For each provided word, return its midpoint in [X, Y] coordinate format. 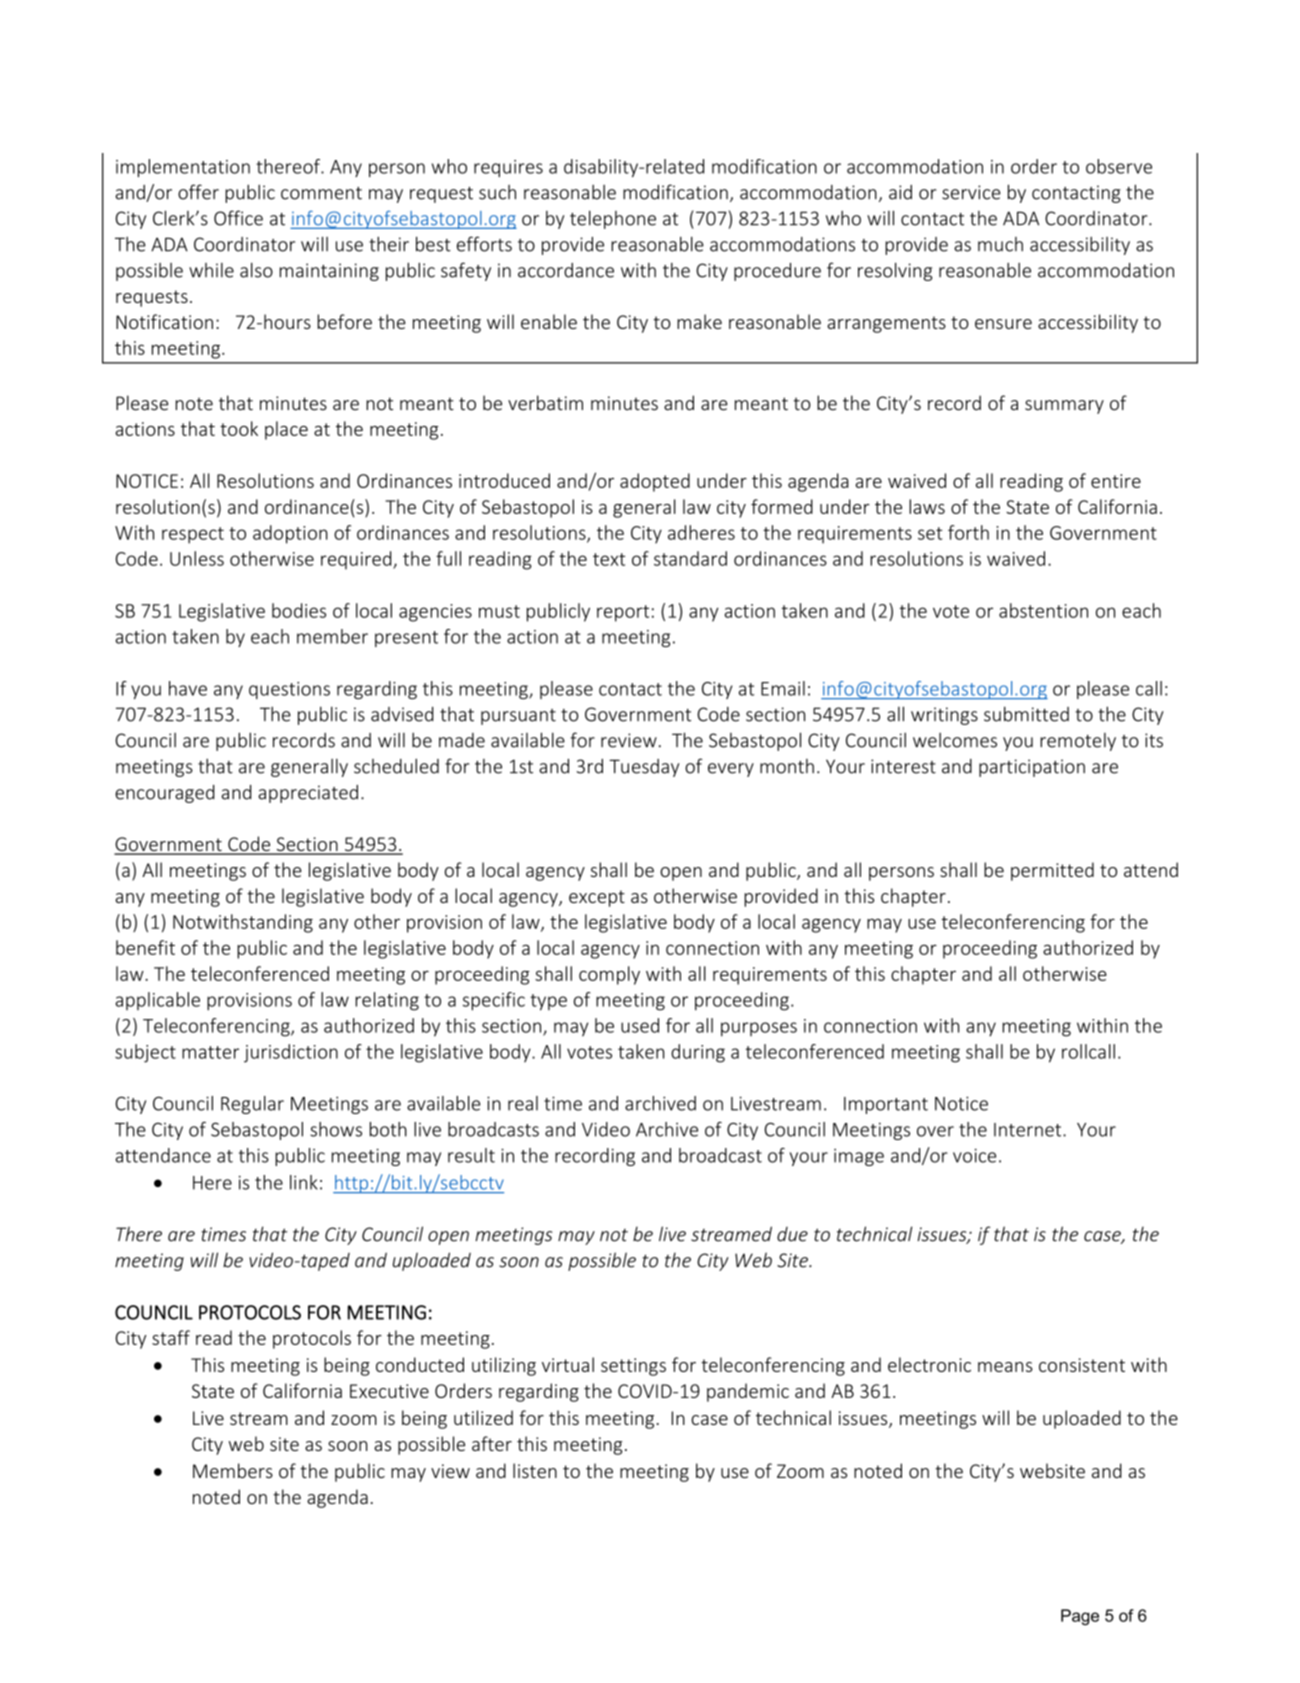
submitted [1026, 714]
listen [535, 1470]
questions [289, 690]
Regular [252, 1105]
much [1000, 244]
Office [238, 218]
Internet [1029, 1130]
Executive [389, 1391]
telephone [613, 219]
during [698, 1053]
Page [1080, 1617]
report [623, 613]
